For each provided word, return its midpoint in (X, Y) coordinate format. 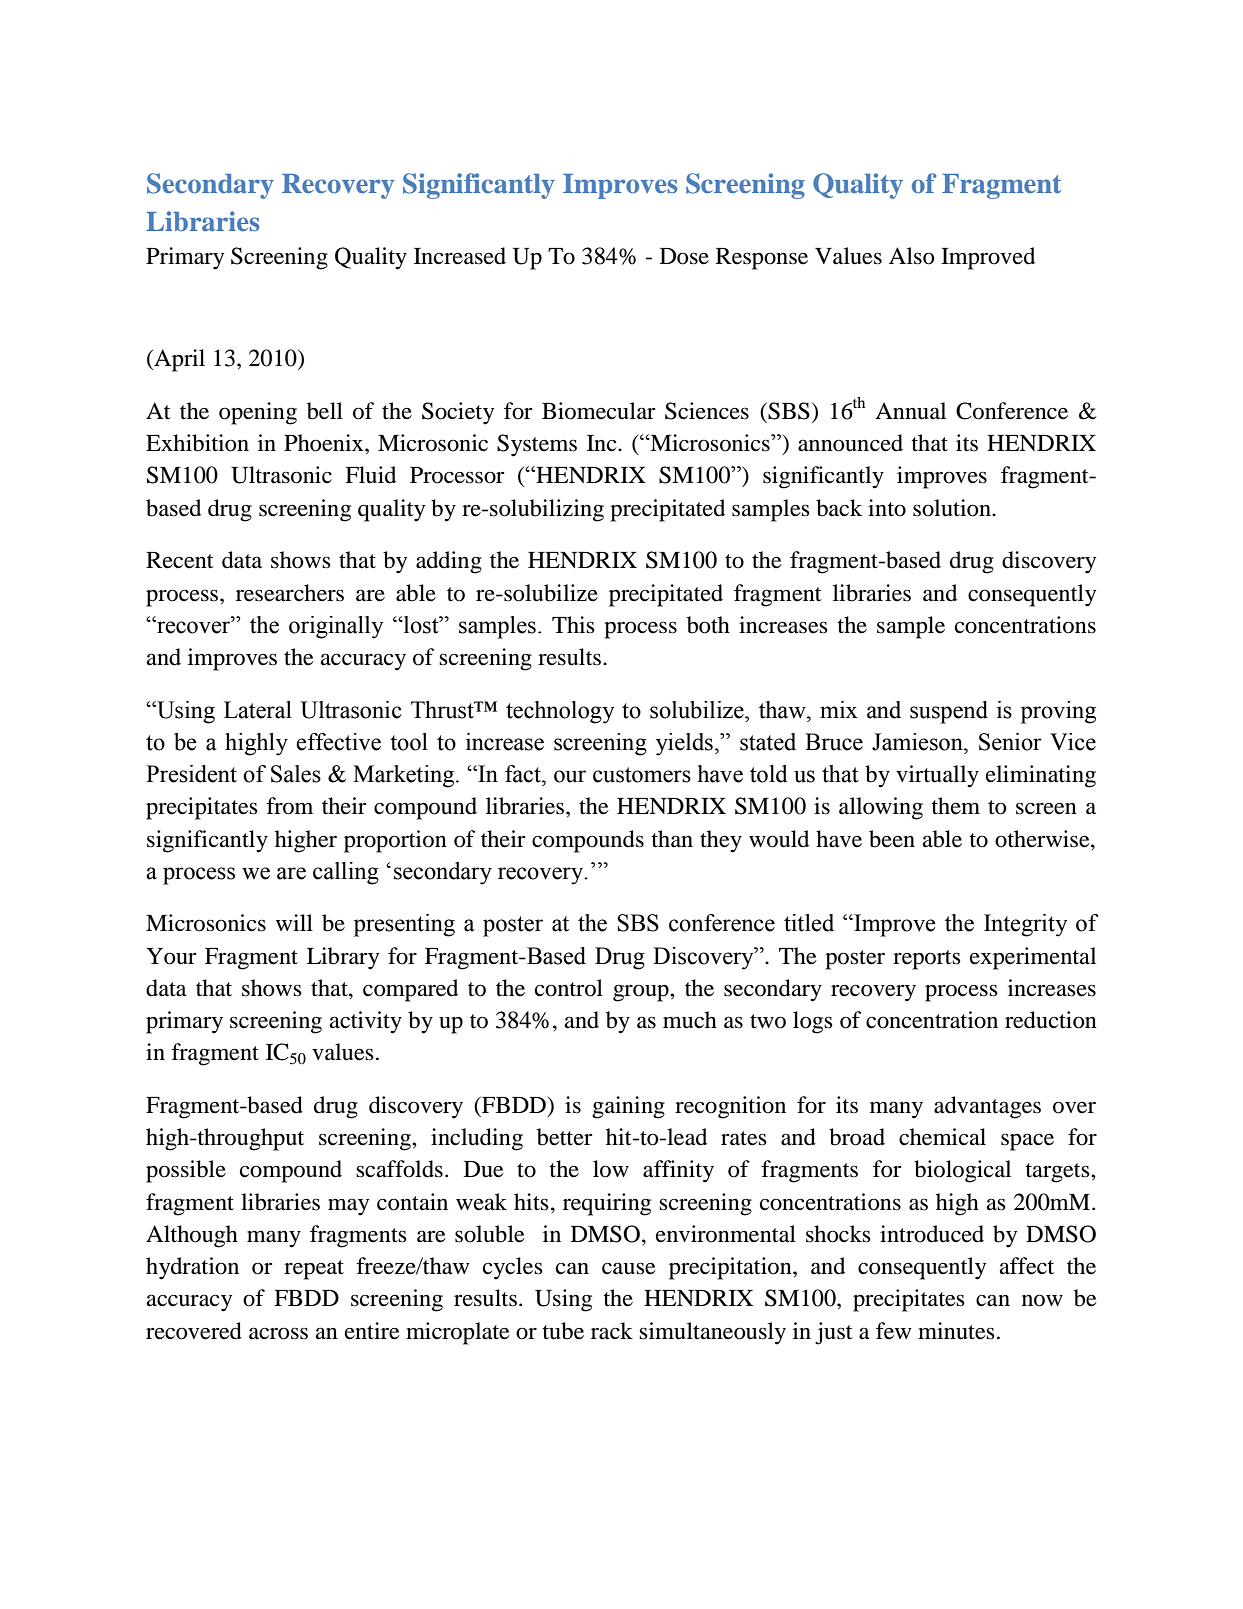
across (278, 1333)
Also (912, 256)
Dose (684, 256)
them (955, 806)
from (289, 806)
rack (612, 1331)
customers (642, 775)
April (178, 360)
